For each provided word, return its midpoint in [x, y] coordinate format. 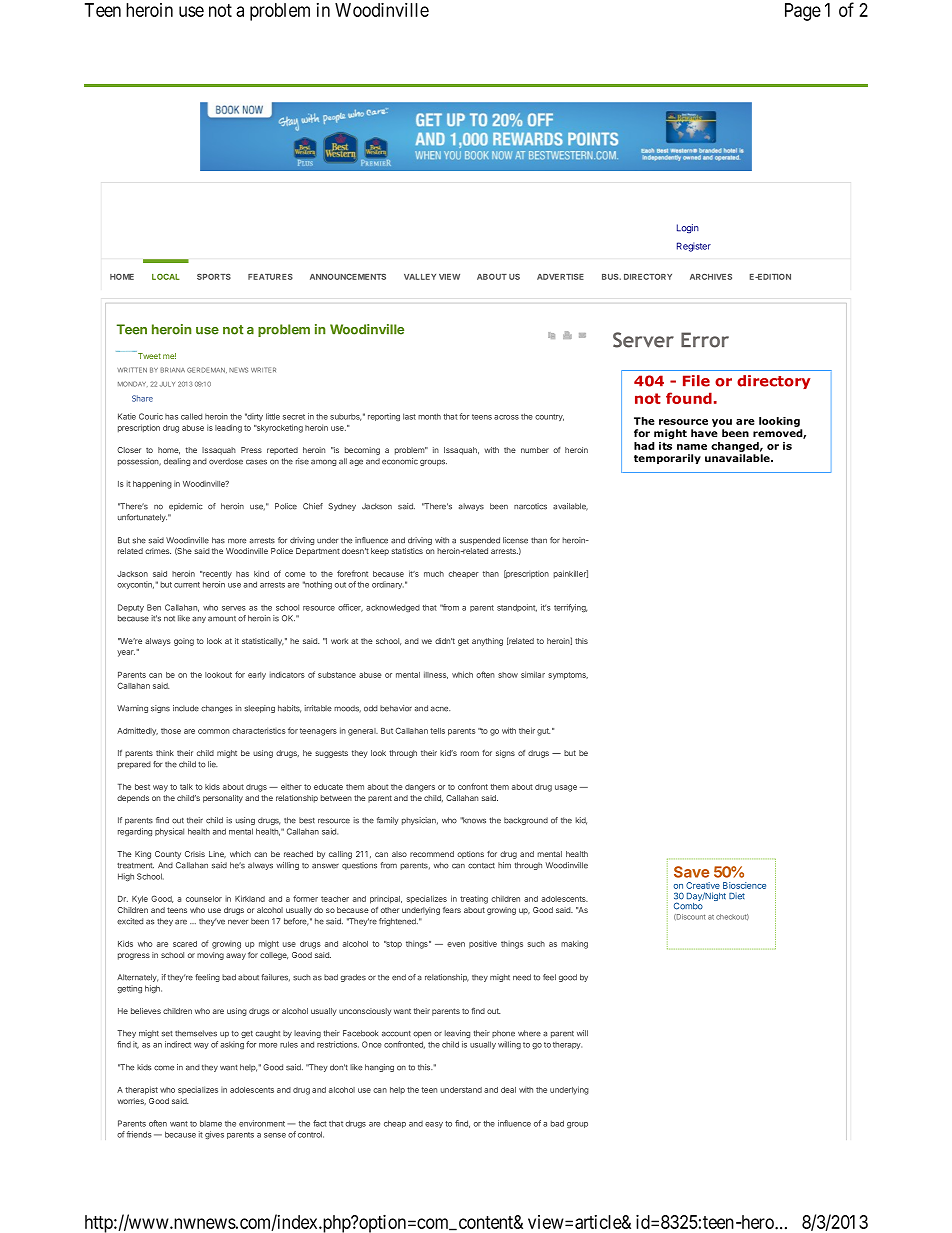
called [191, 416]
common [214, 731]
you [722, 423]
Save [691, 872]
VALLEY [420, 277]
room [470, 753]
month [429, 416]
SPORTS [214, 277]
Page [803, 12]
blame [211, 1123]
